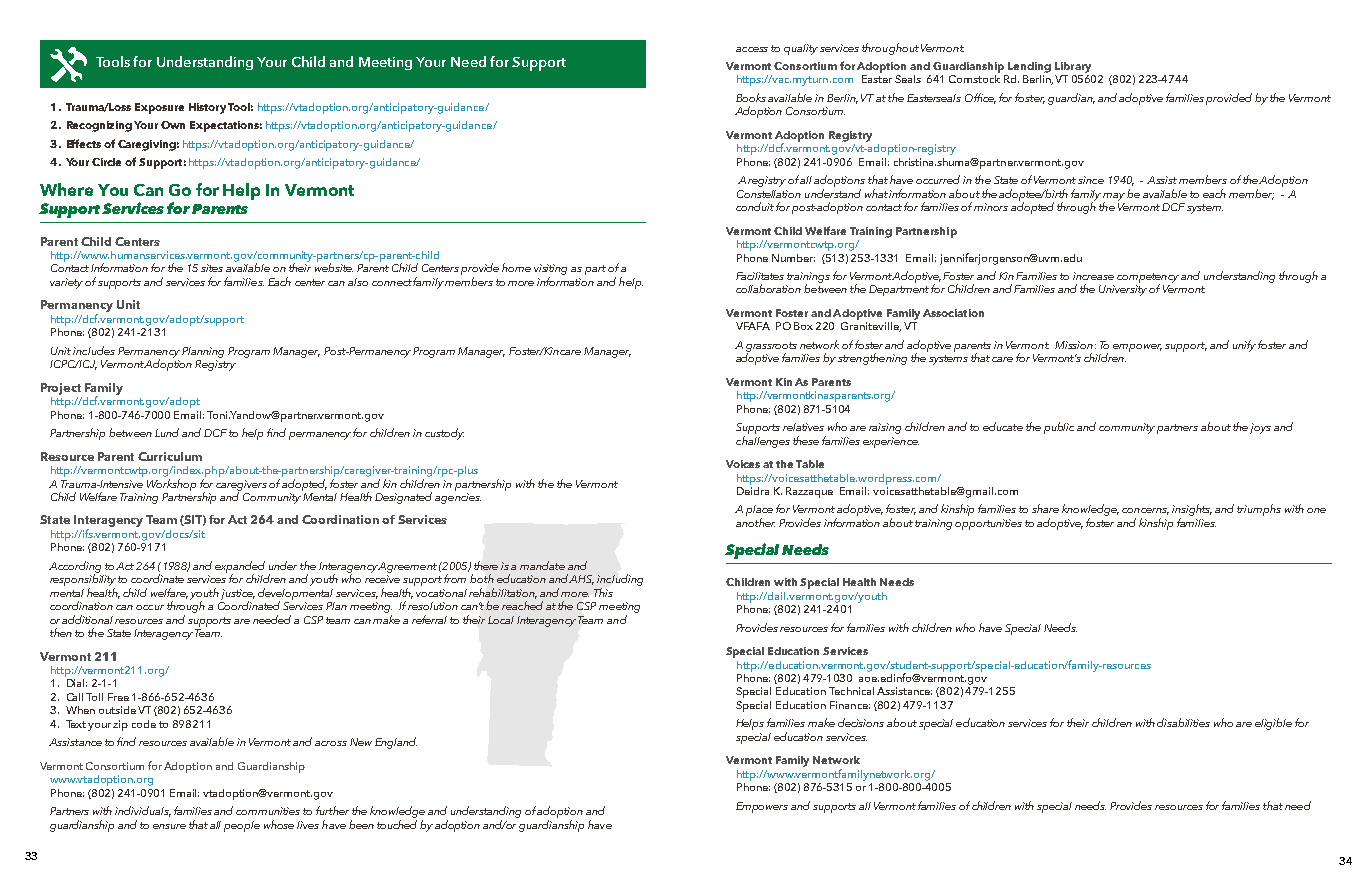  Describe the element at coordinates (760, 276) in the image. I see `Facilitates` at that location.
